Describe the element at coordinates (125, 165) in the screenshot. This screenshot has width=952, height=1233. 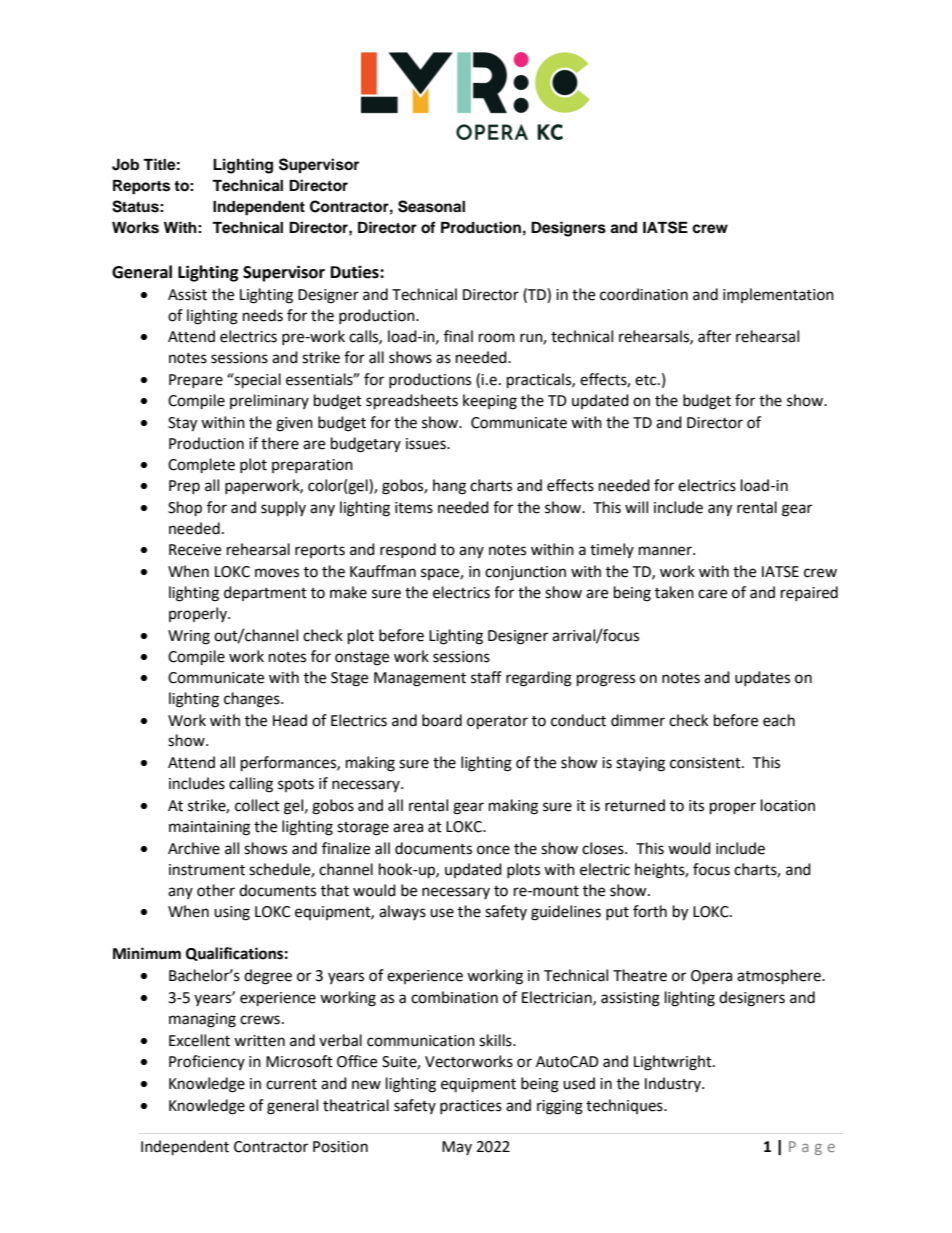
I see `Job` at that location.
